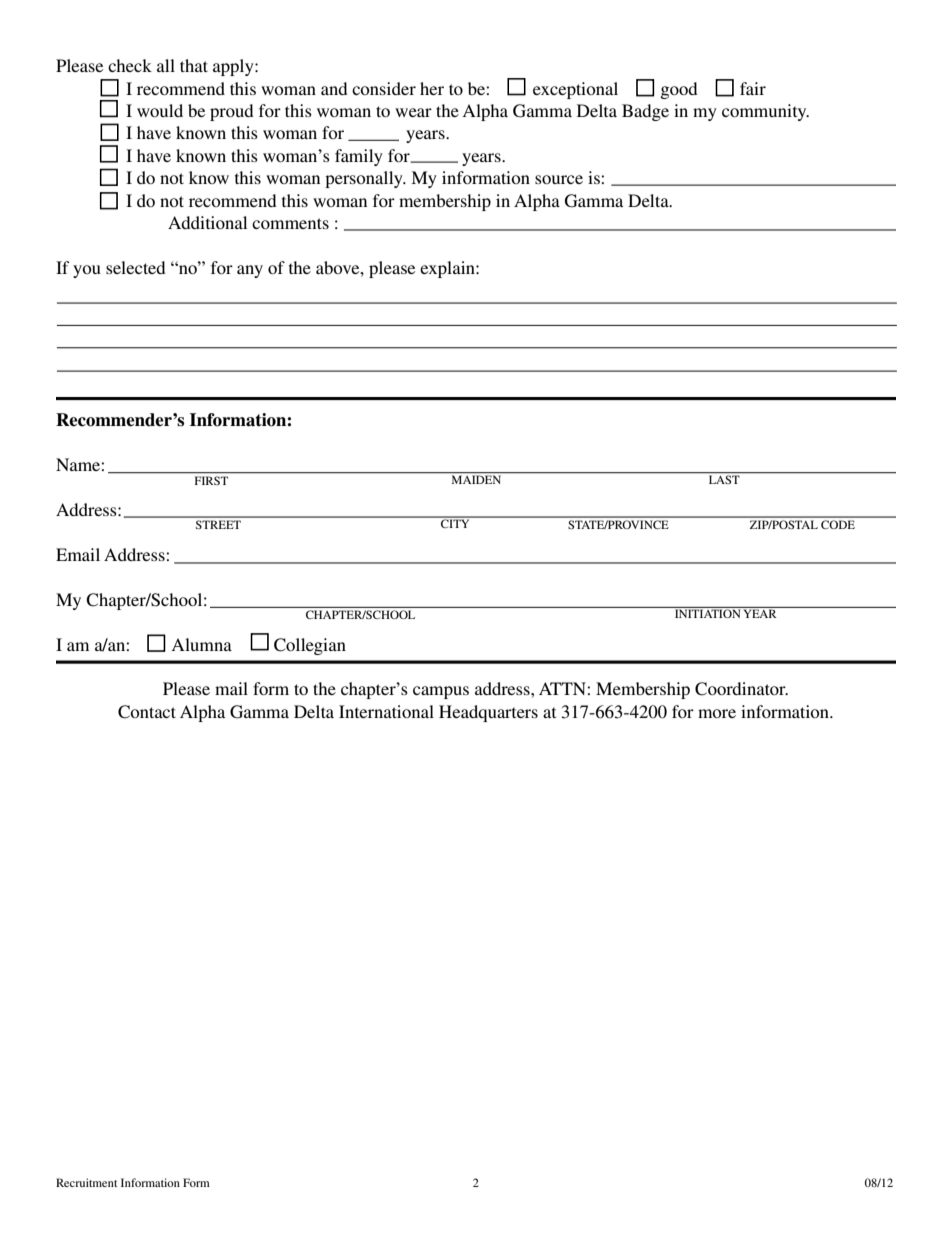 This screenshot has height=1233, width=952. What do you see at coordinates (86, 1182) in the screenshot?
I see `Recruitment` at bounding box center [86, 1182].
